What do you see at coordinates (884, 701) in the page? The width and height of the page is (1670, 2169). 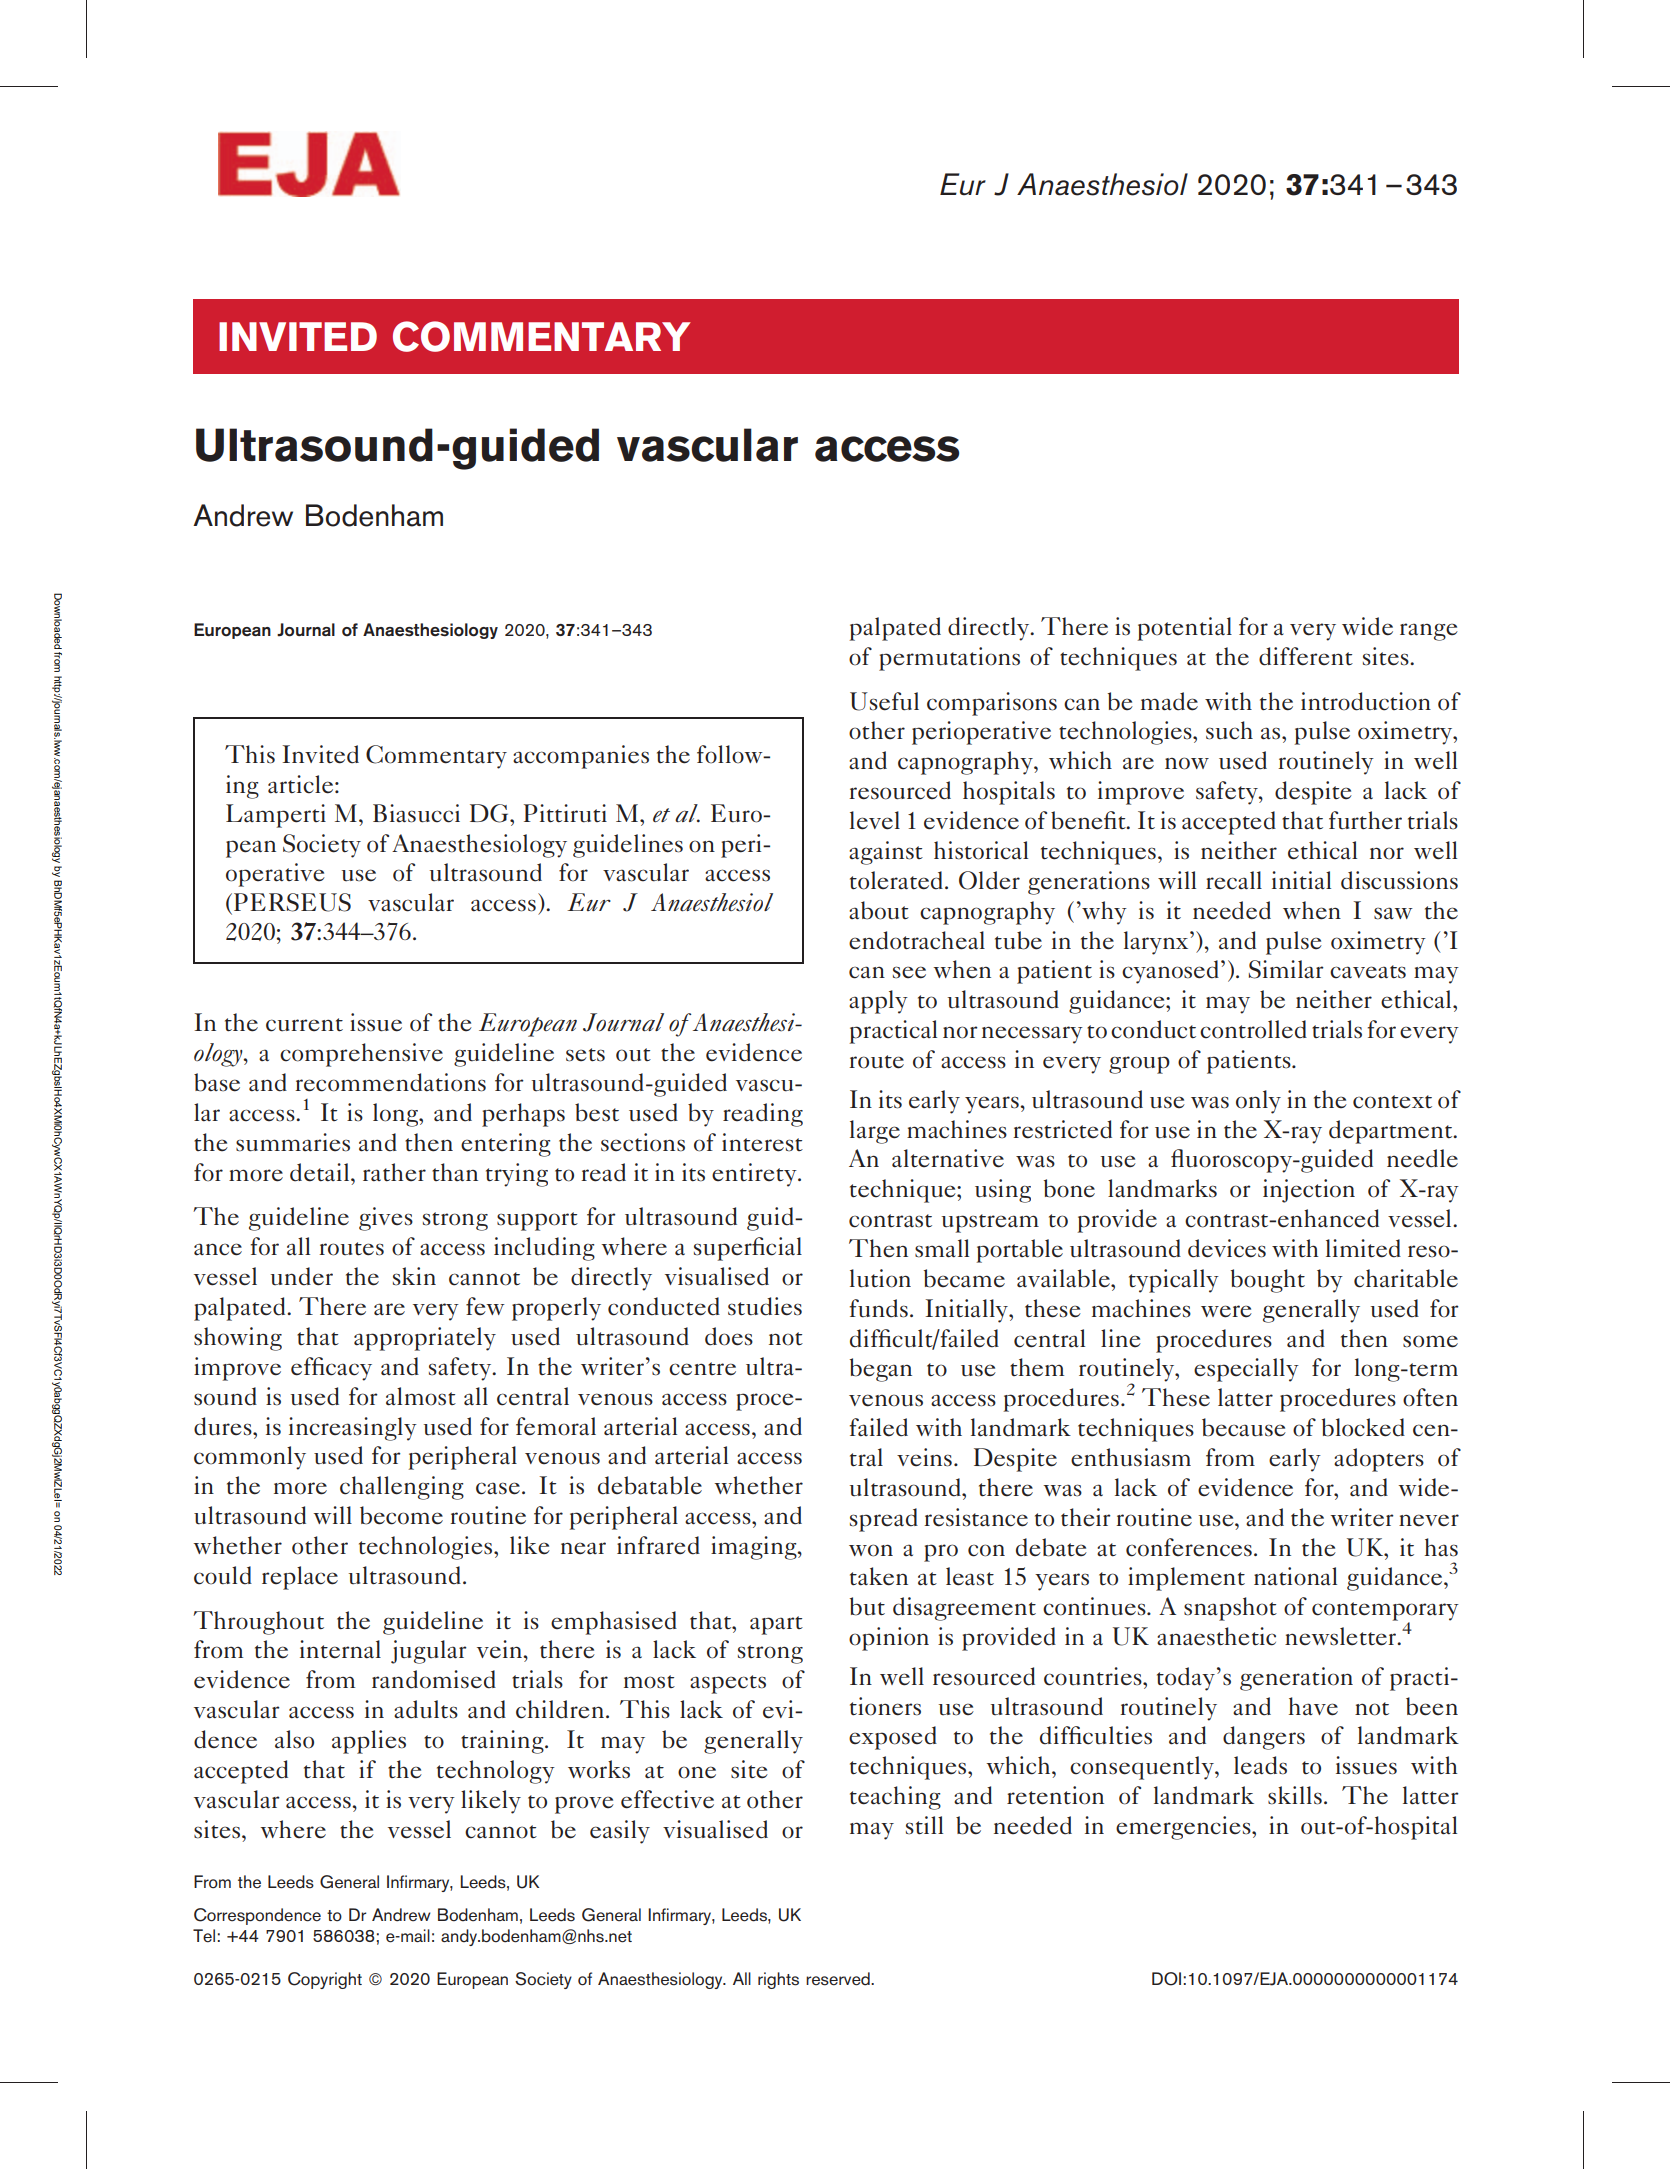 I see `Useful` at bounding box center [884, 701].
